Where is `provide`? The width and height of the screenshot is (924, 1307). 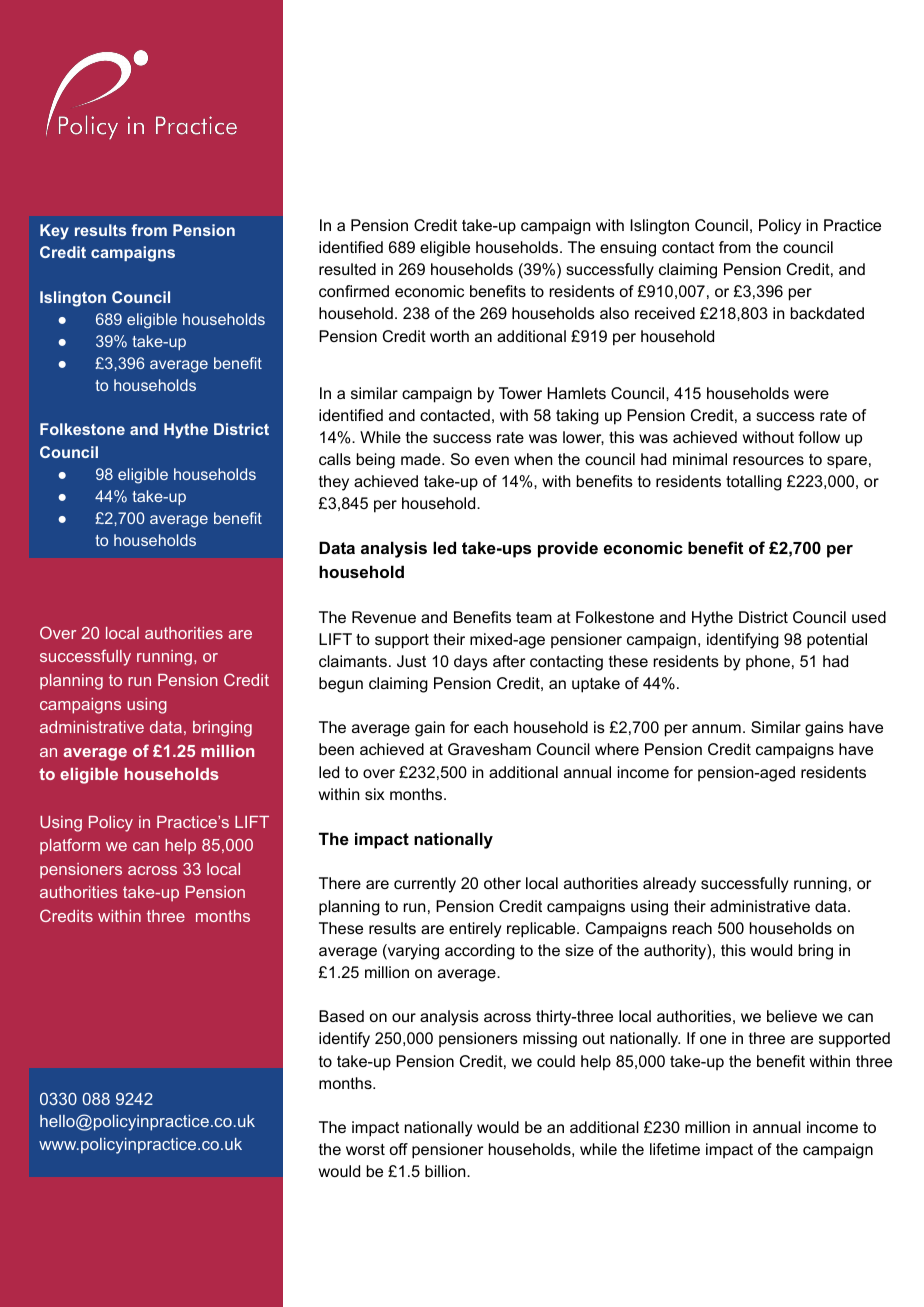 provide is located at coordinates (568, 549).
